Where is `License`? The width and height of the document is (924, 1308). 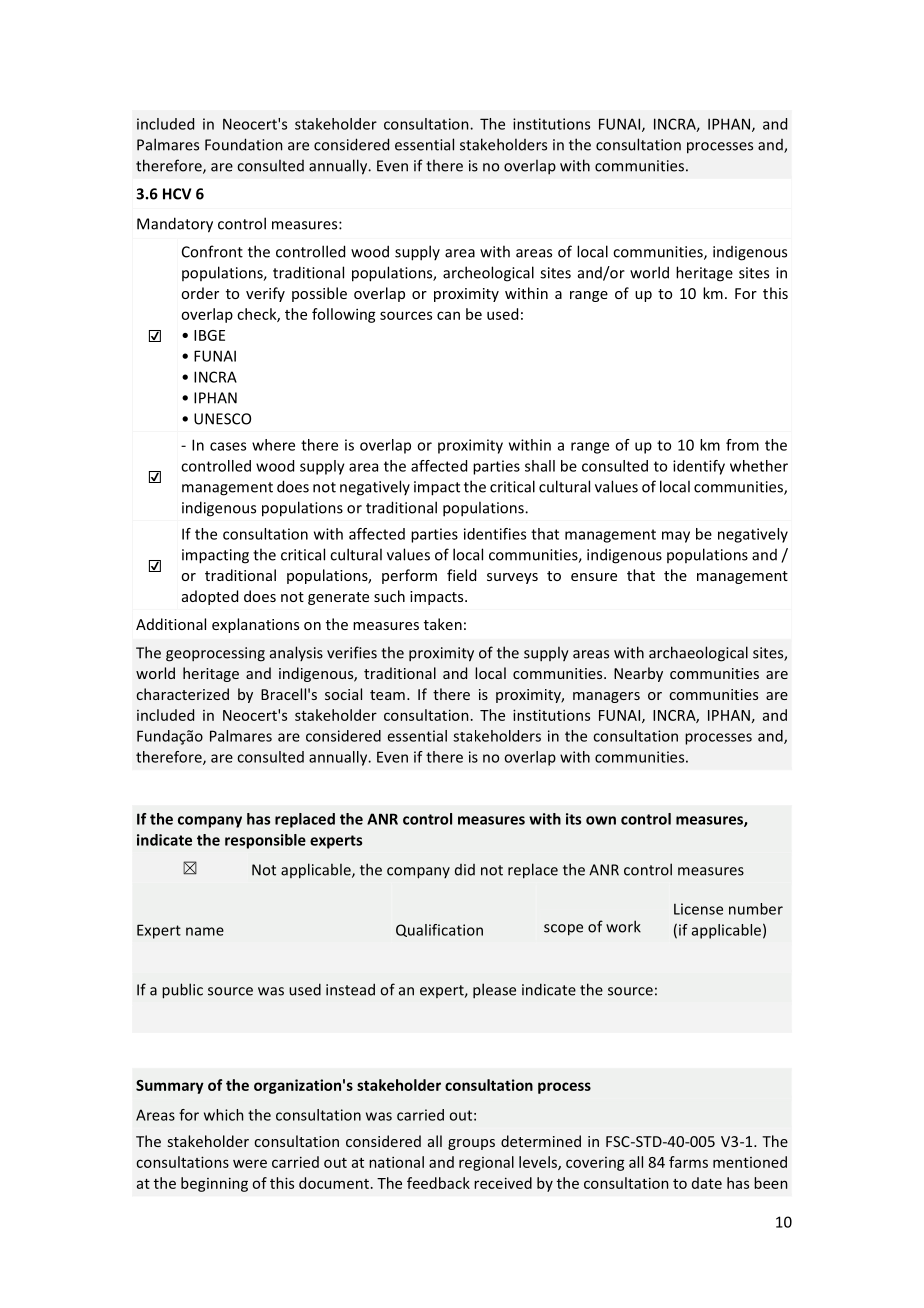 License is located at coordinates (698, 909).
